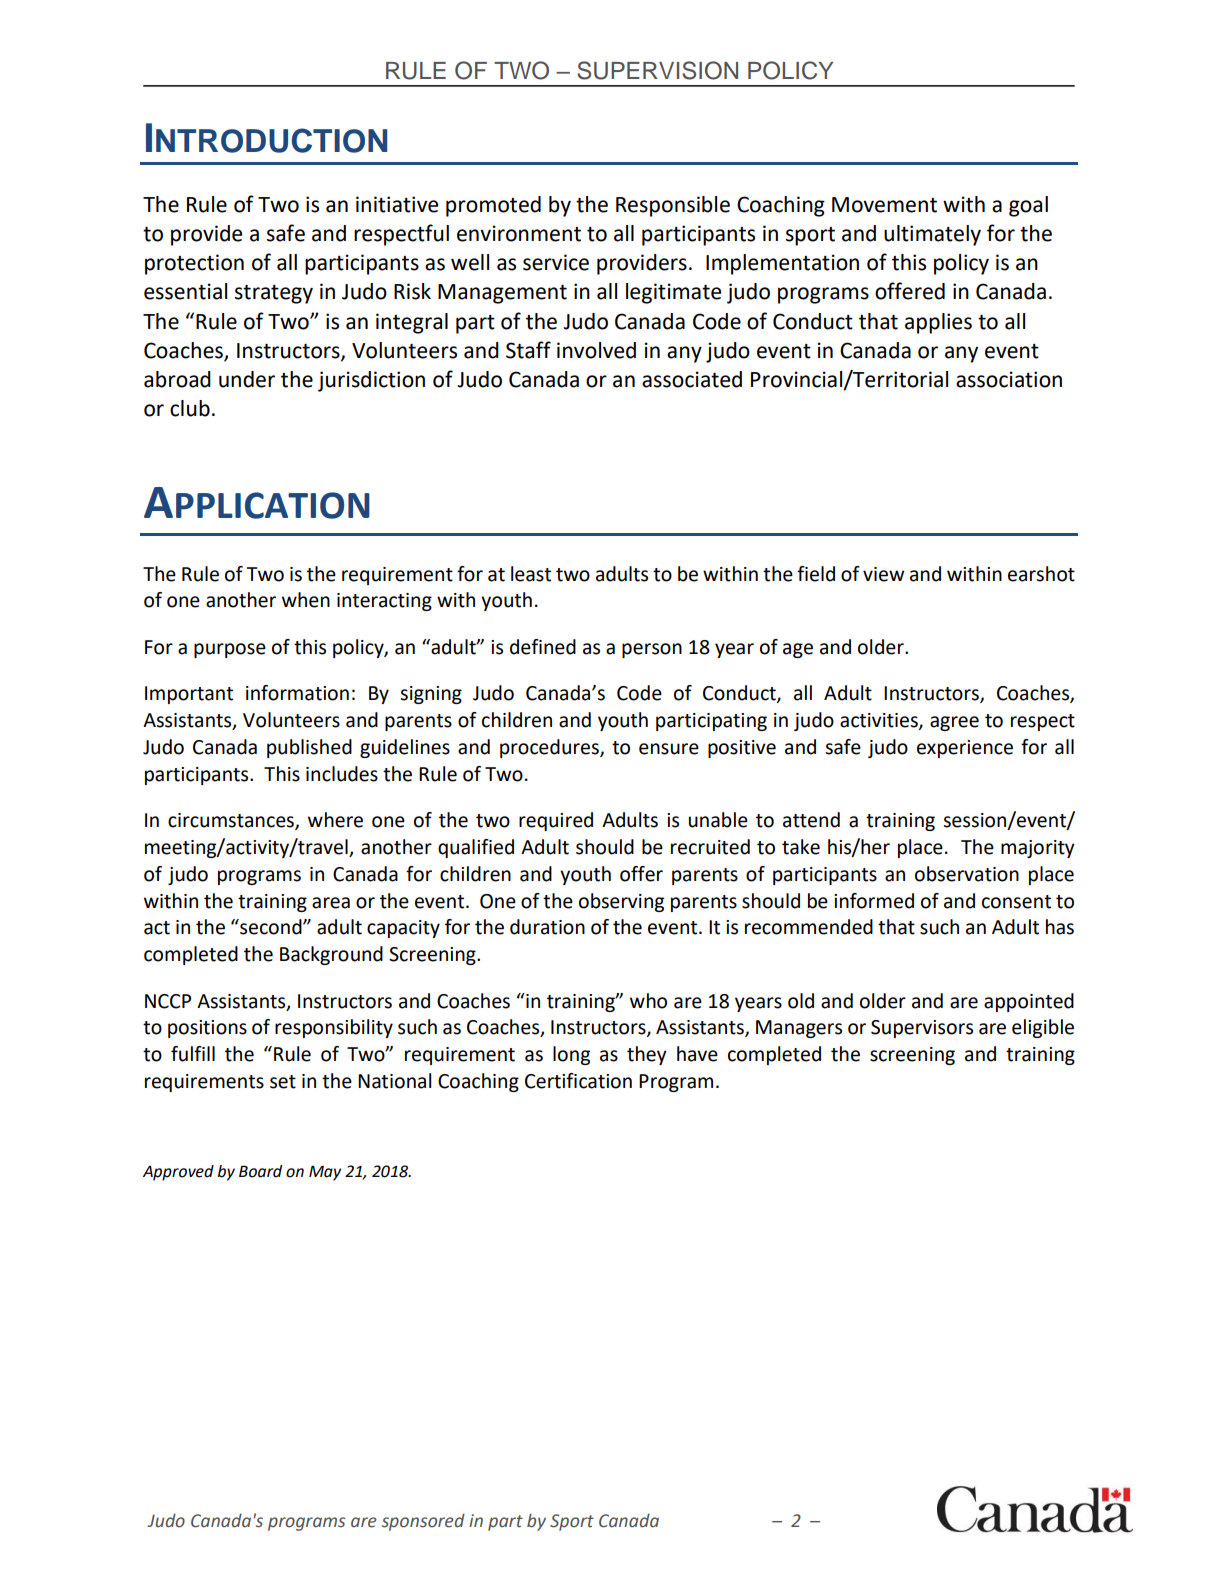 The width and height of the image is (1218, 1576). I want to click on initiative, so click(397, 204).
